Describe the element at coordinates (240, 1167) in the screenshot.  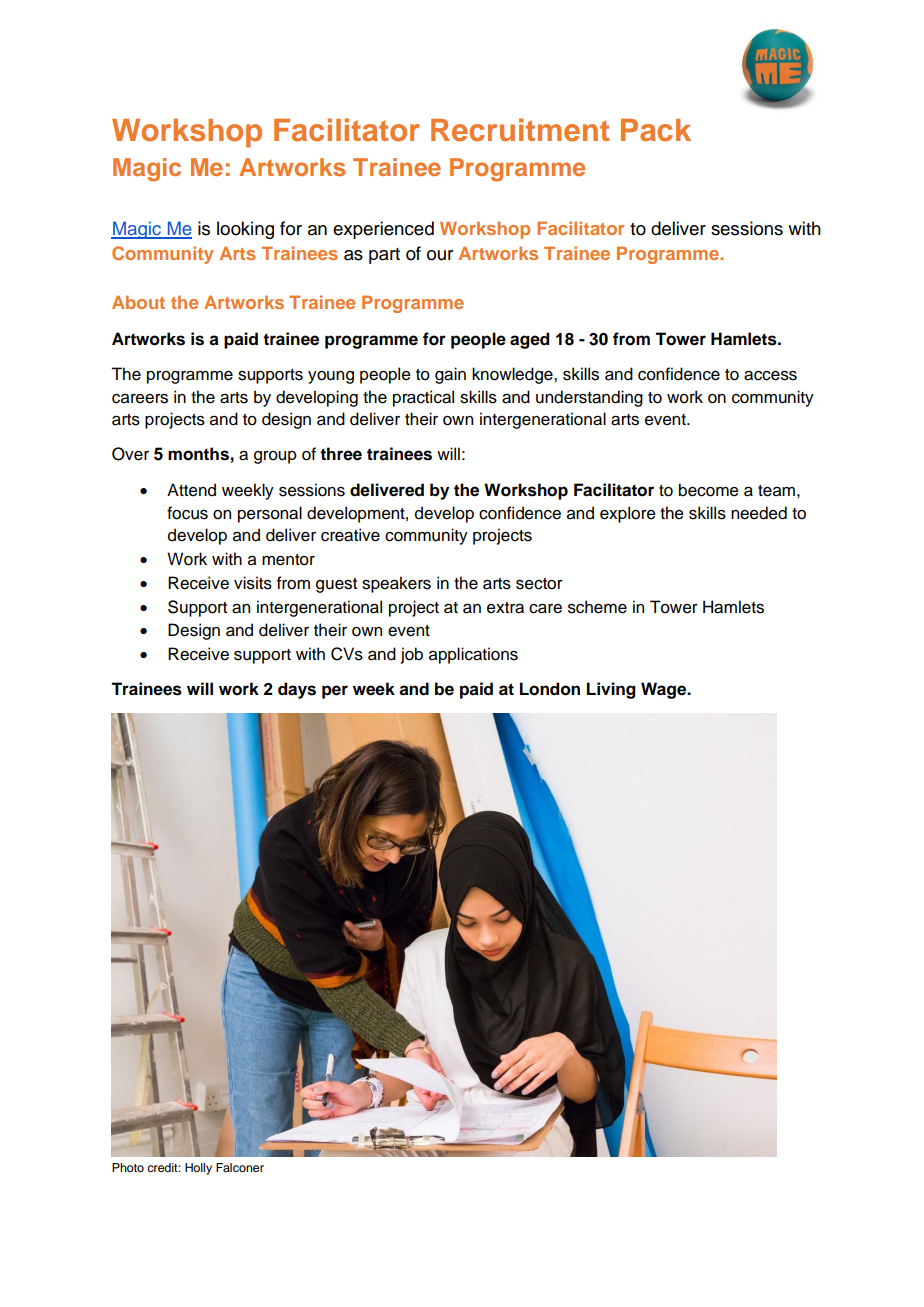
I see `Falconer` at that location.
